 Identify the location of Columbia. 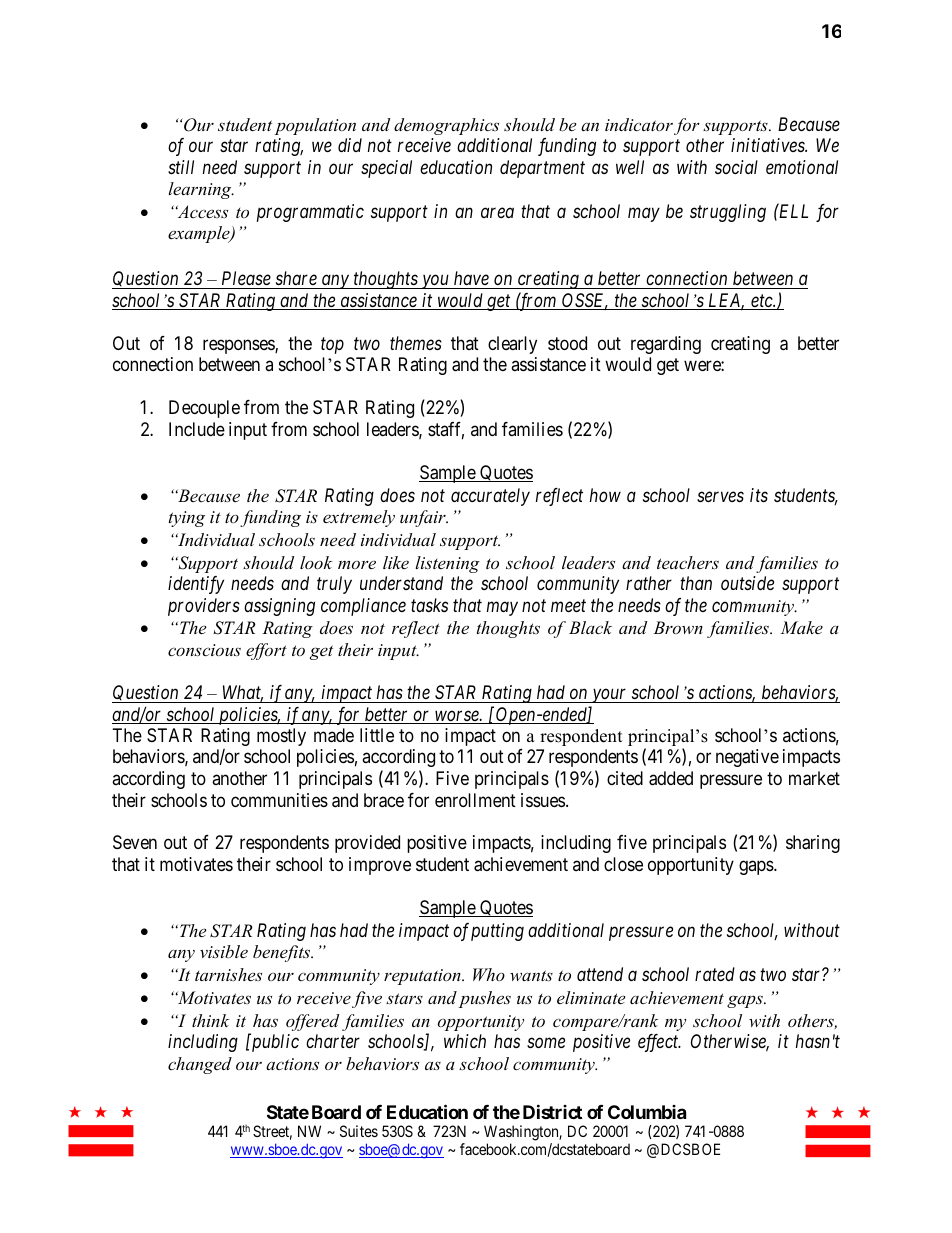
(647, 1112).
